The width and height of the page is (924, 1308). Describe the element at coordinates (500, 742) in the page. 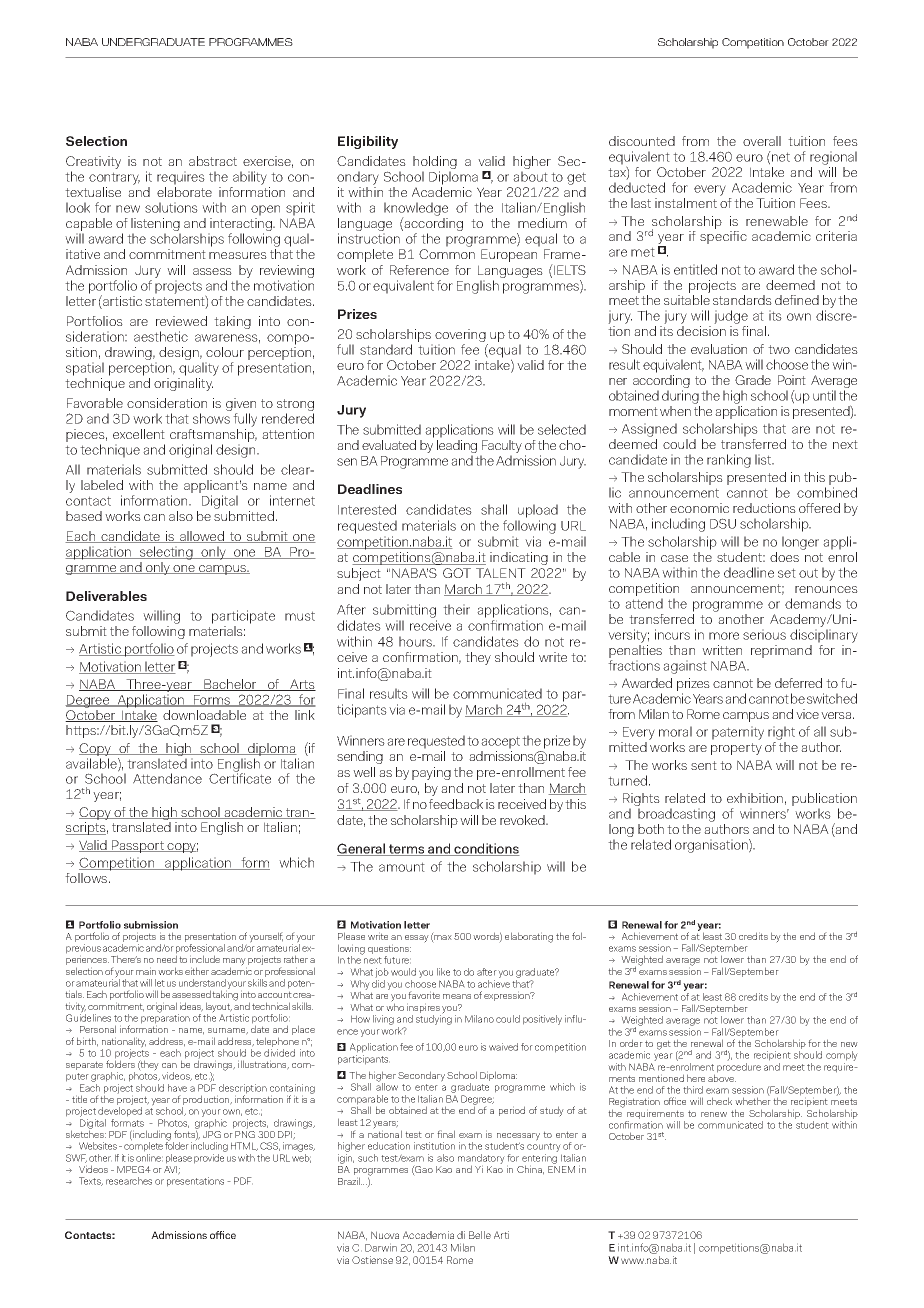

I see `accept` at that location.
